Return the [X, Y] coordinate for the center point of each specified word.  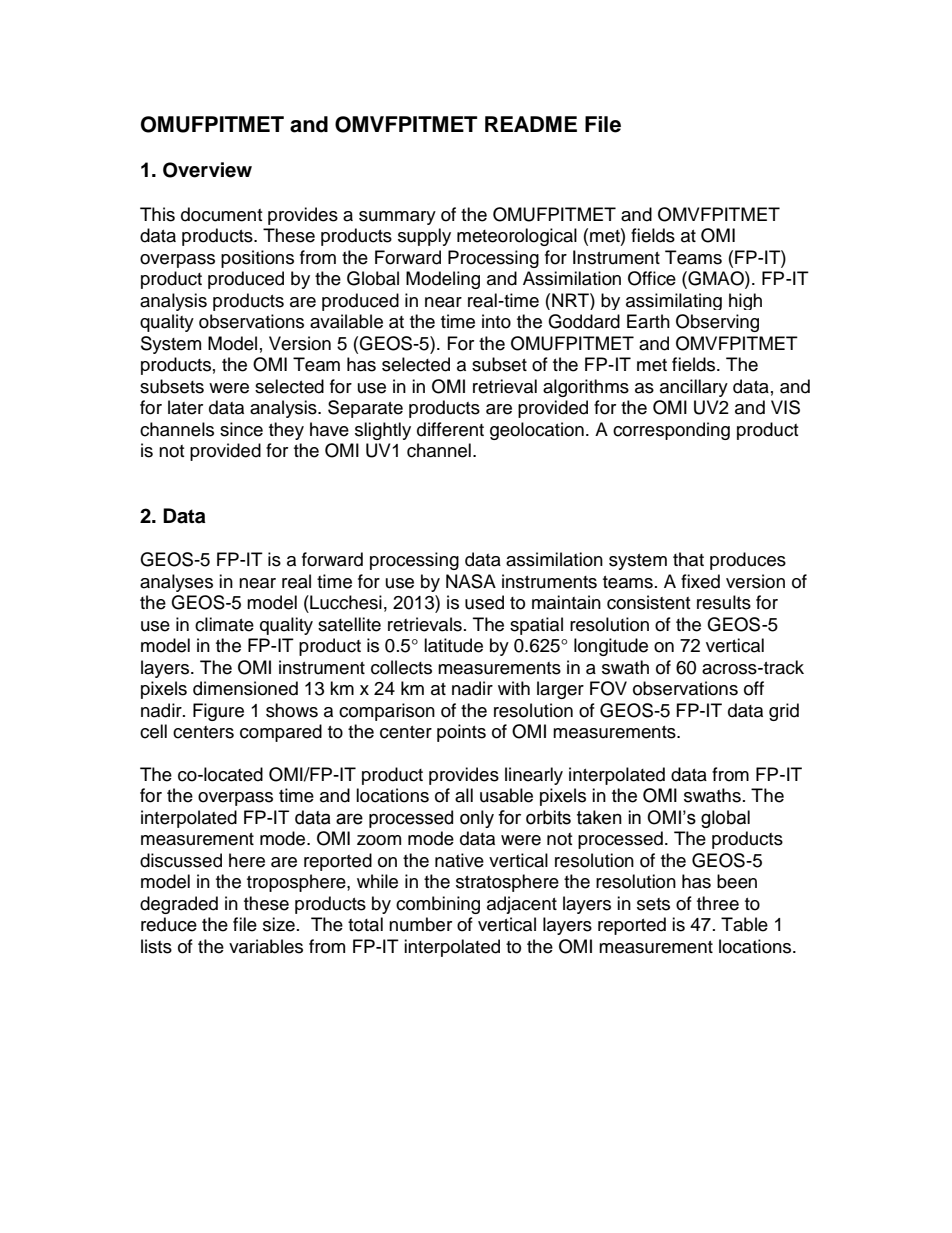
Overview [207, 170]
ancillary [694, 388]
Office [652, 278]
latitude [453, 645]
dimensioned [245, 688]
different [450, 429]
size [279, 924]
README [531, 124]
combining [438, 905]
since [241, 429]
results [724, 602]
